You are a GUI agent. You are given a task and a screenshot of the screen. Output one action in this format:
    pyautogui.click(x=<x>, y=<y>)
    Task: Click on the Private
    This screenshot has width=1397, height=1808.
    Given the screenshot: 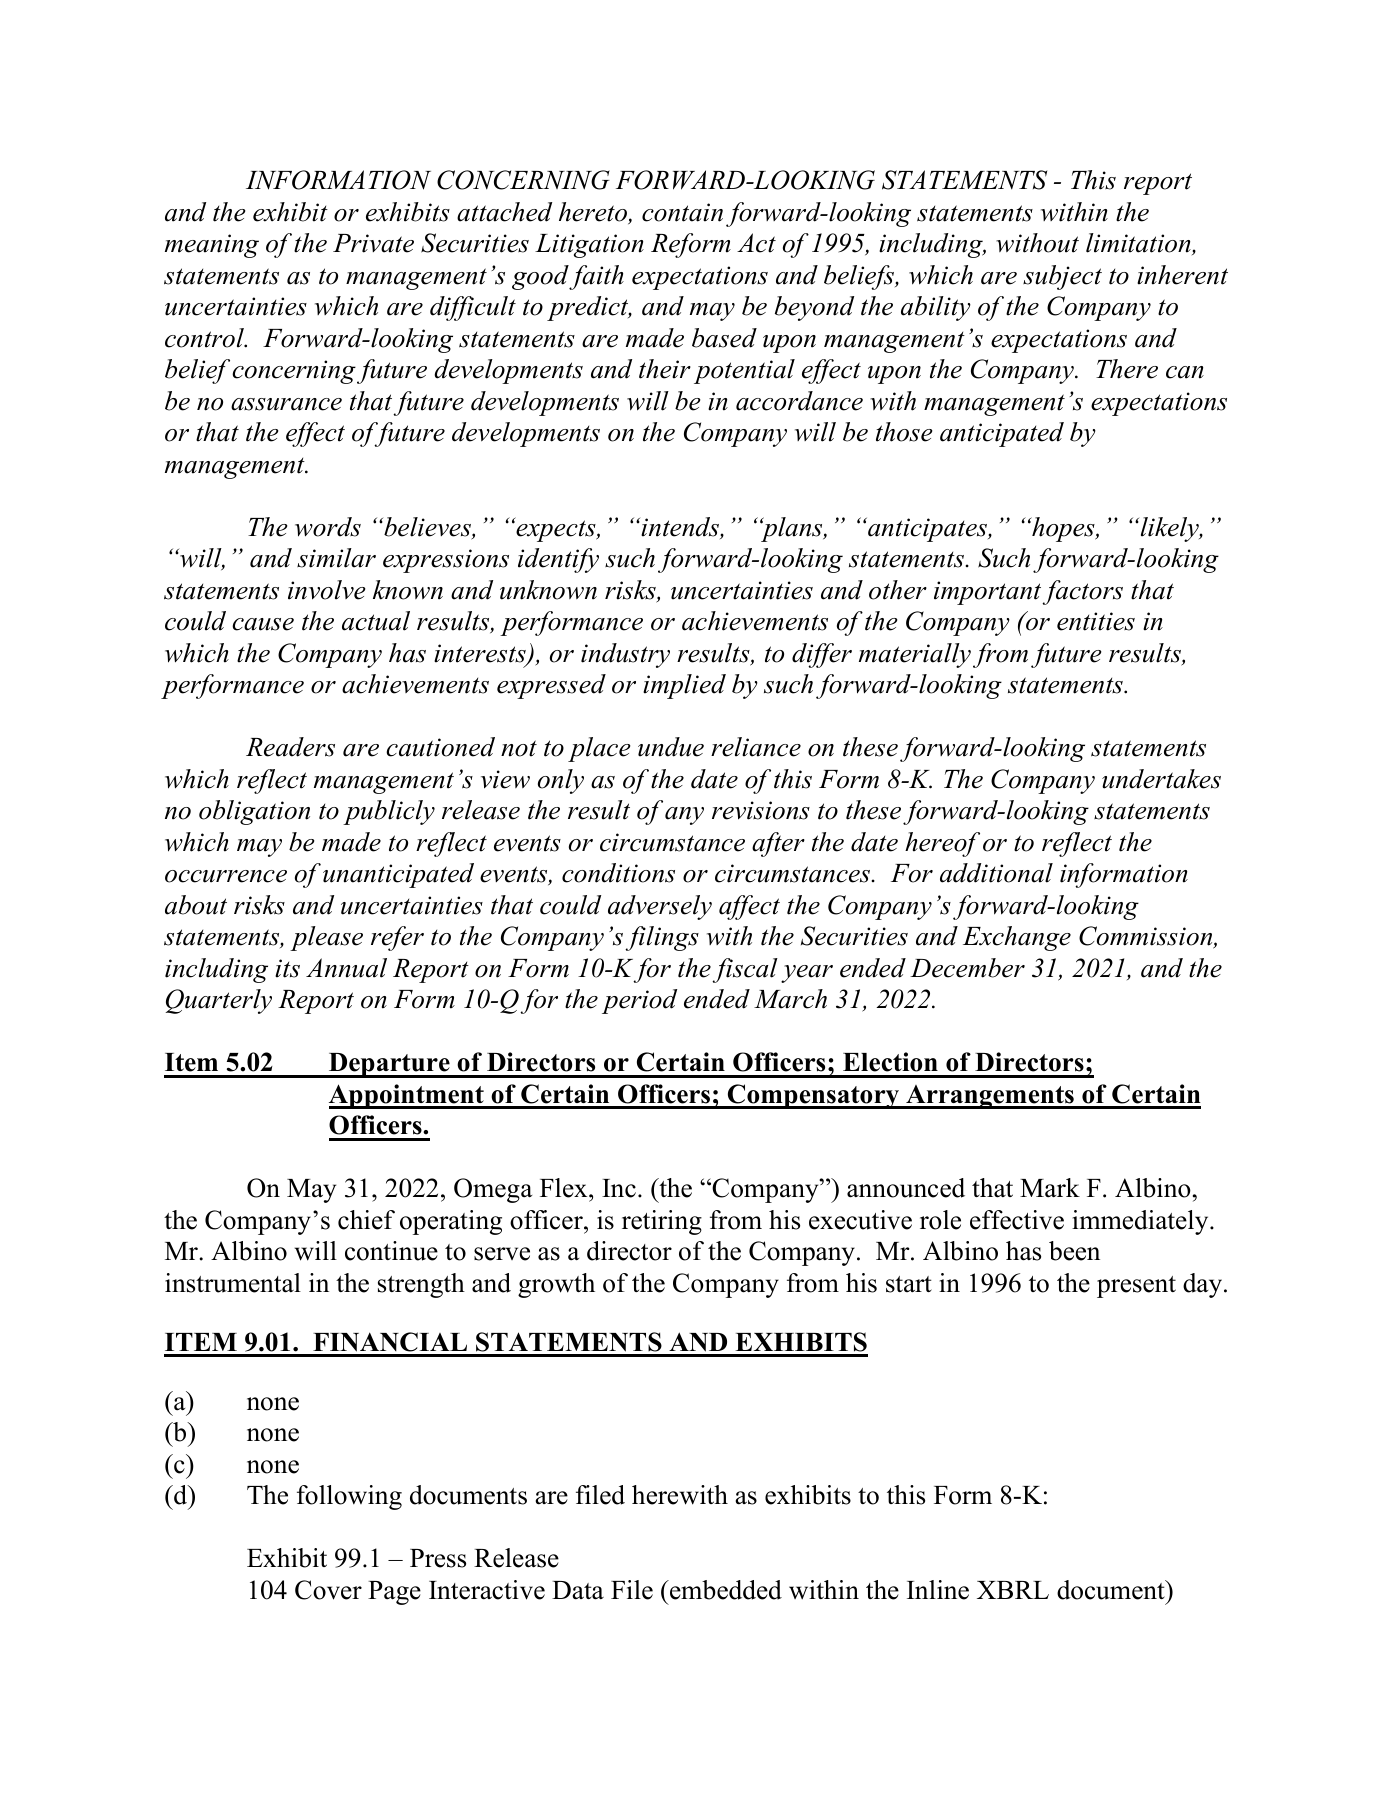 What is the action you would take?
    pyautogui.click(x=373, y=243)
